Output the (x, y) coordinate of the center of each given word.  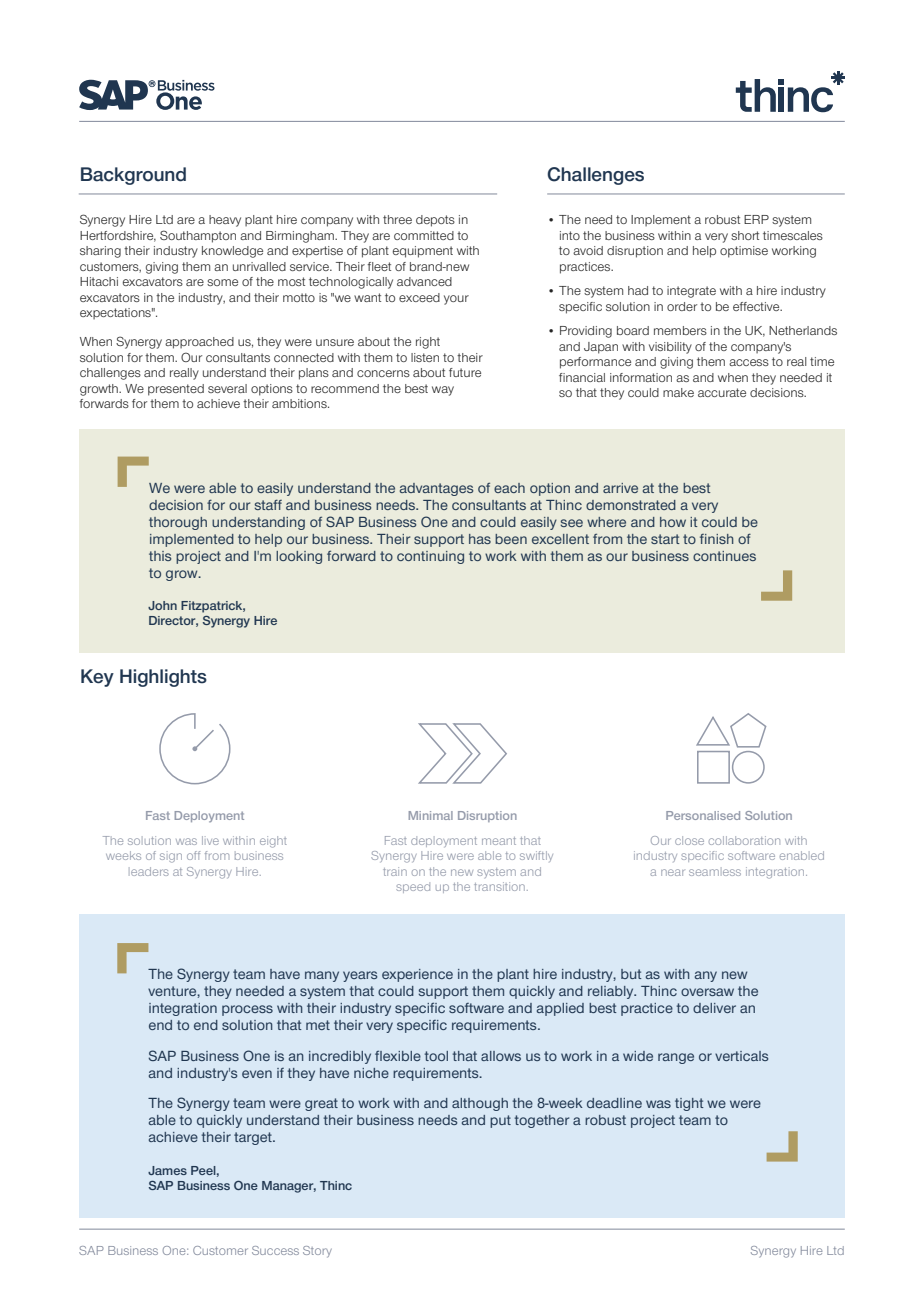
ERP (756, 219)
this (160, 556)
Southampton (198, 236)
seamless (715, 872)
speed (413, 887)
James (167, 1170)
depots (435, 221)
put (500, 1121)
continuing (430, 557)
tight (689, 1104)
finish (717, 539)
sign (171, 858)
